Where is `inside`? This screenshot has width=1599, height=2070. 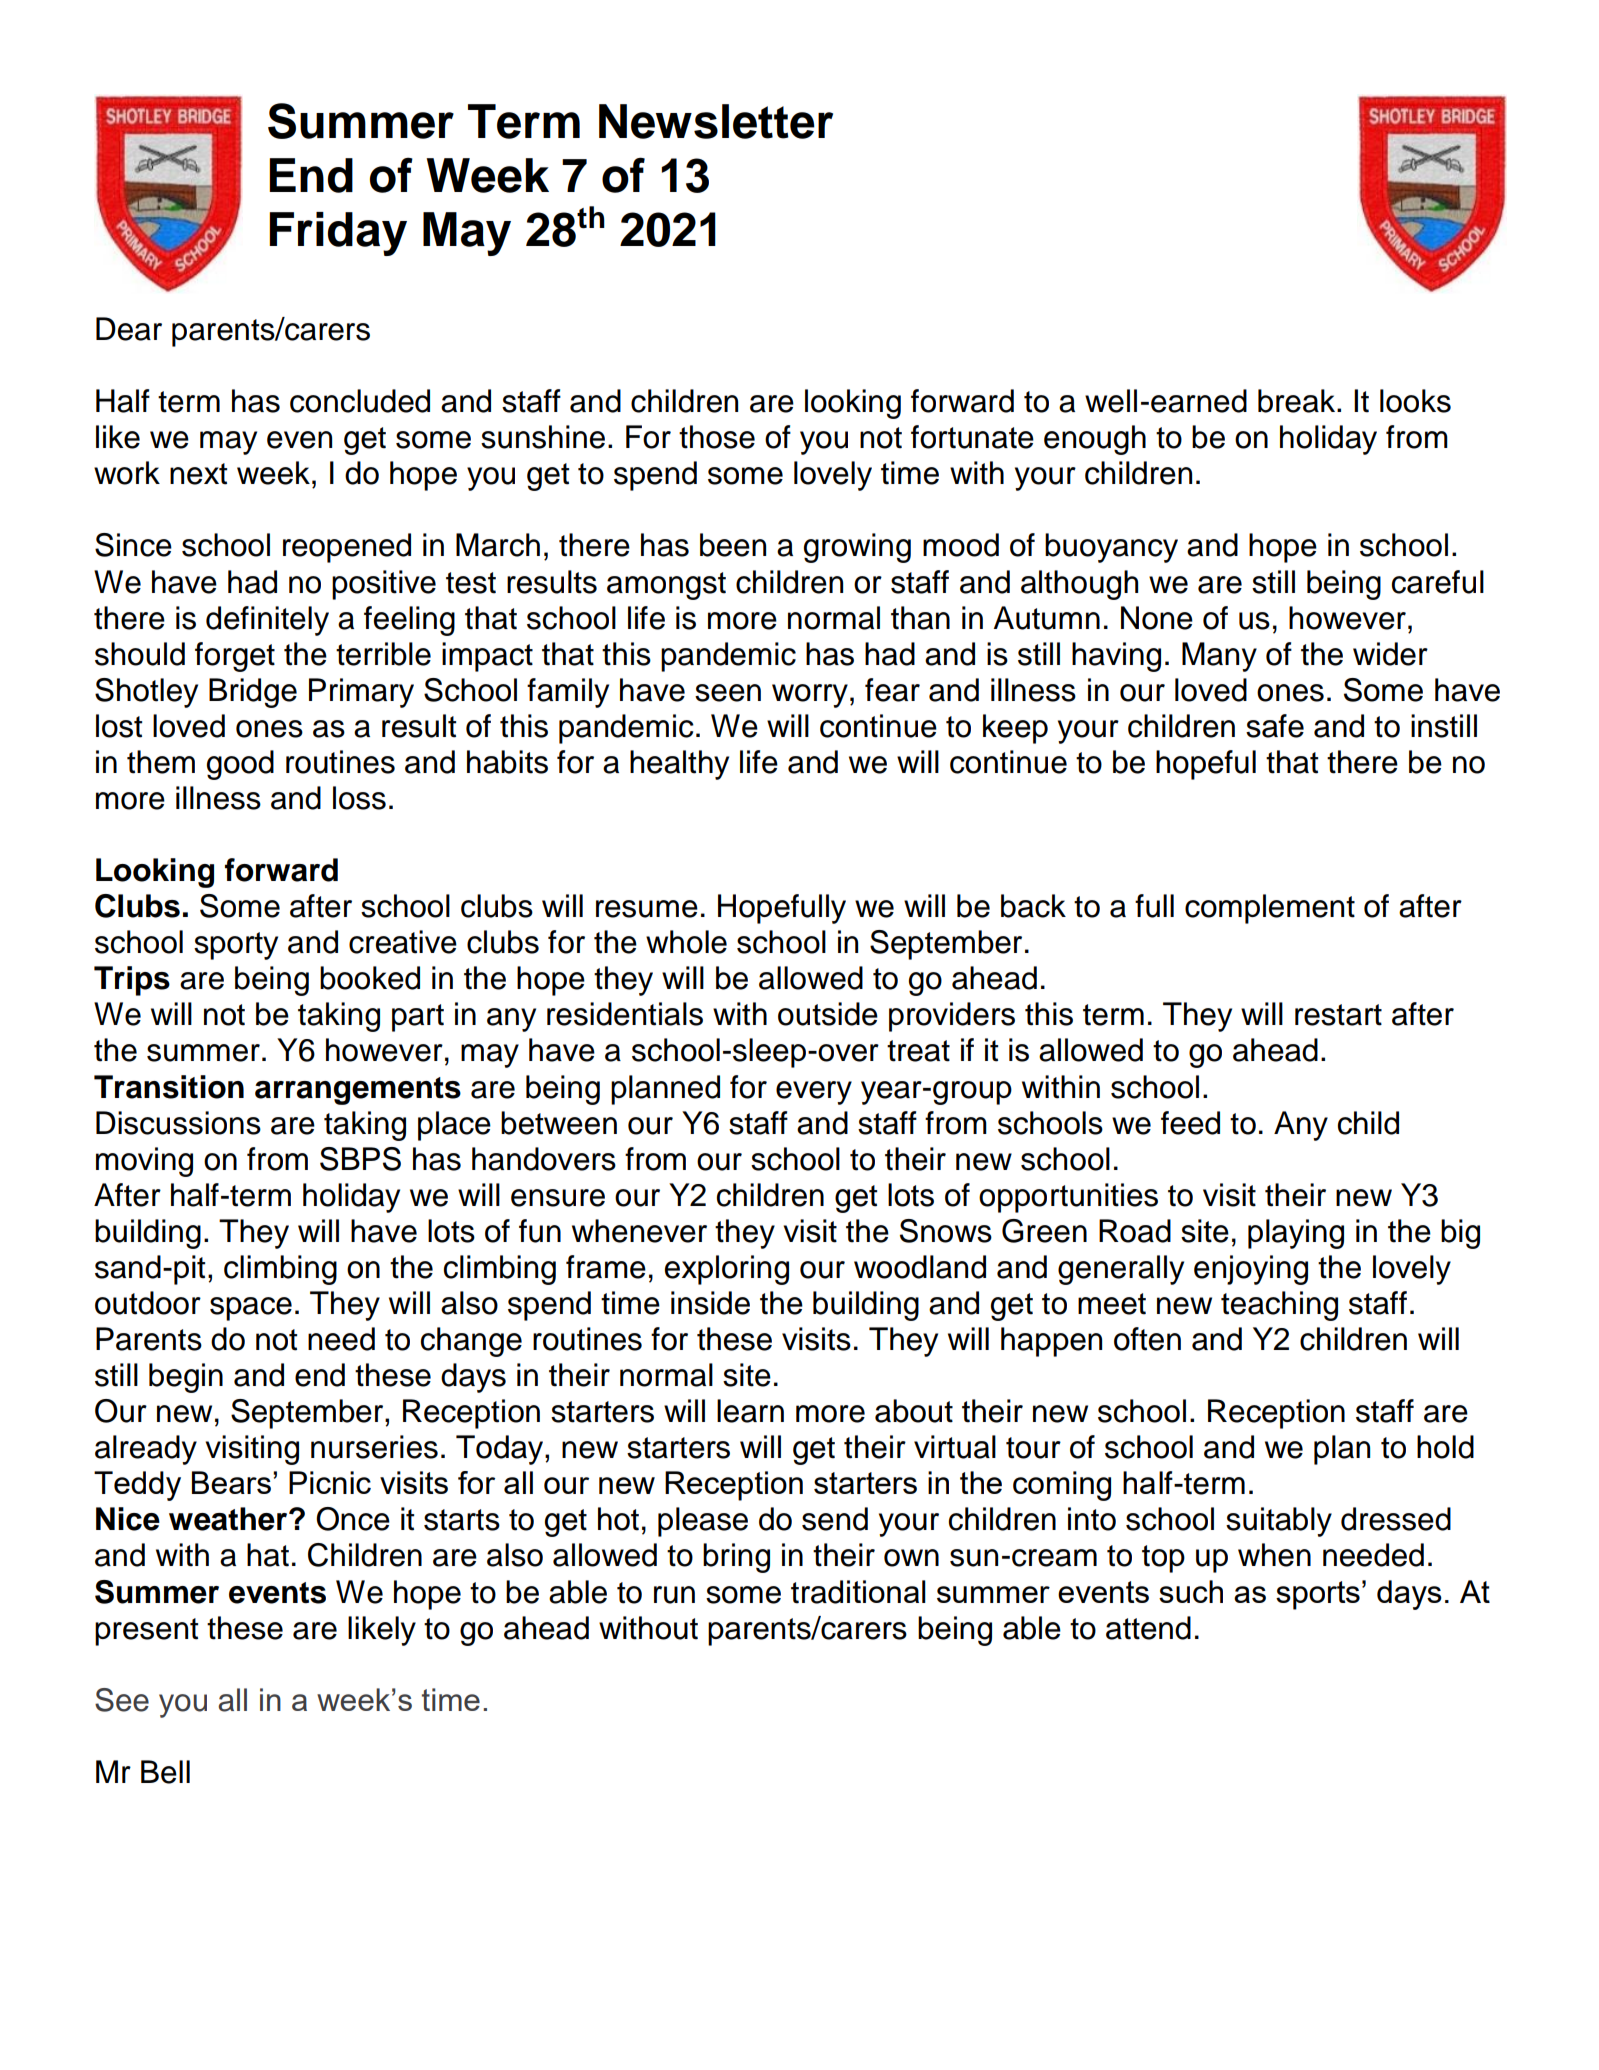
inside is located at coordinates (710, 1303).
